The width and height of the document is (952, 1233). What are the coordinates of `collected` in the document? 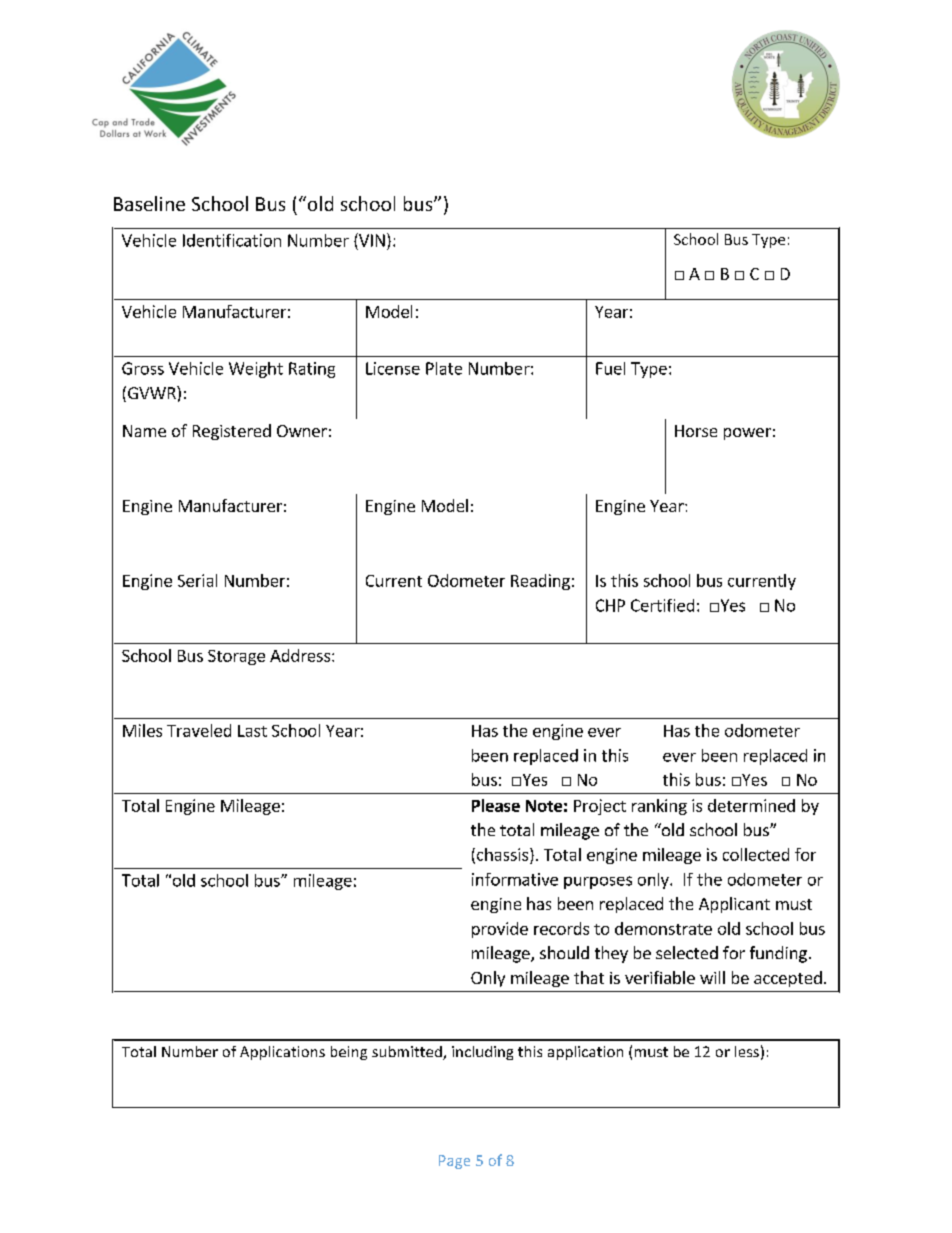 It's located at (756, 854).
